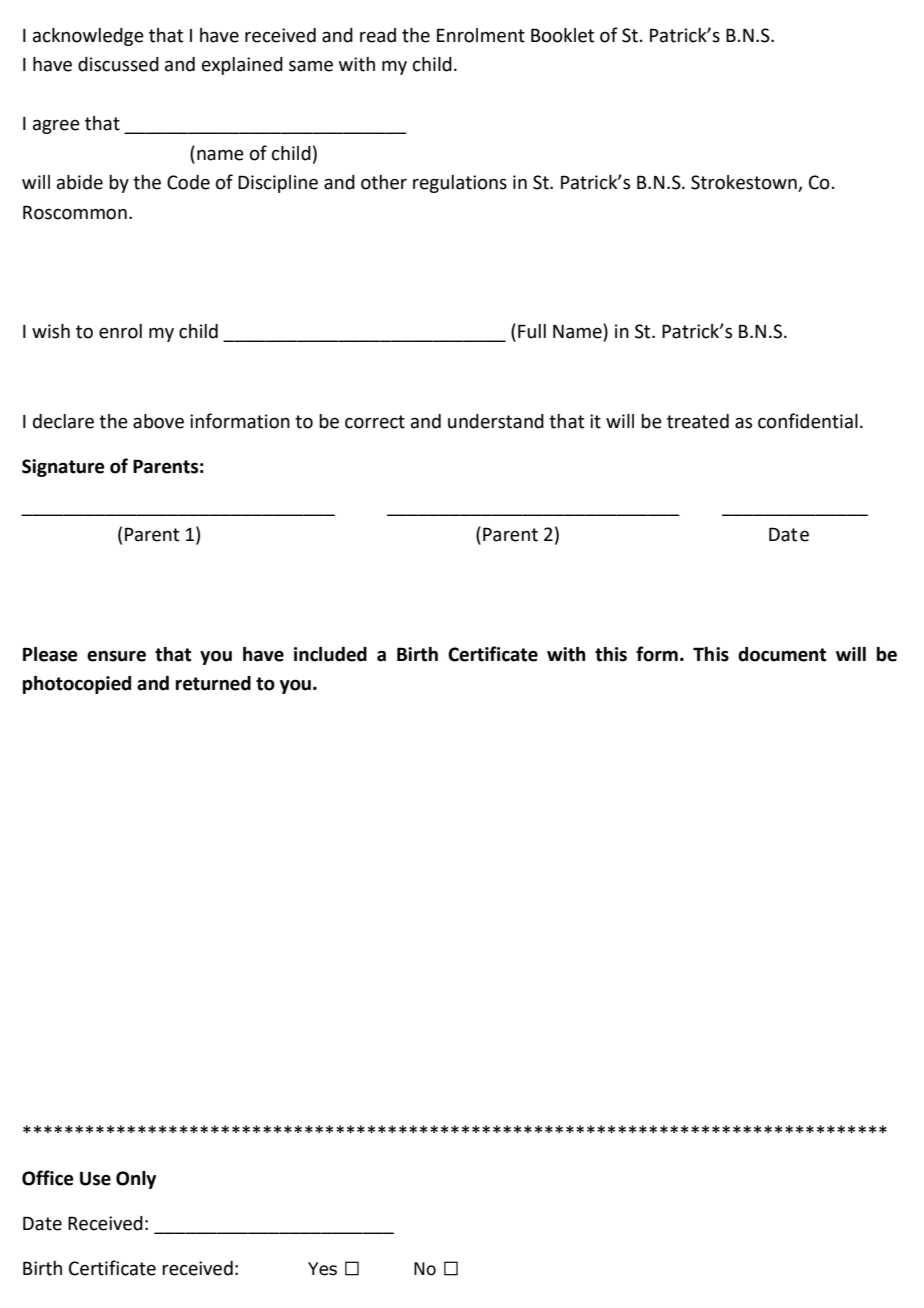  I want to click on Yes, so click(322, 1269).
